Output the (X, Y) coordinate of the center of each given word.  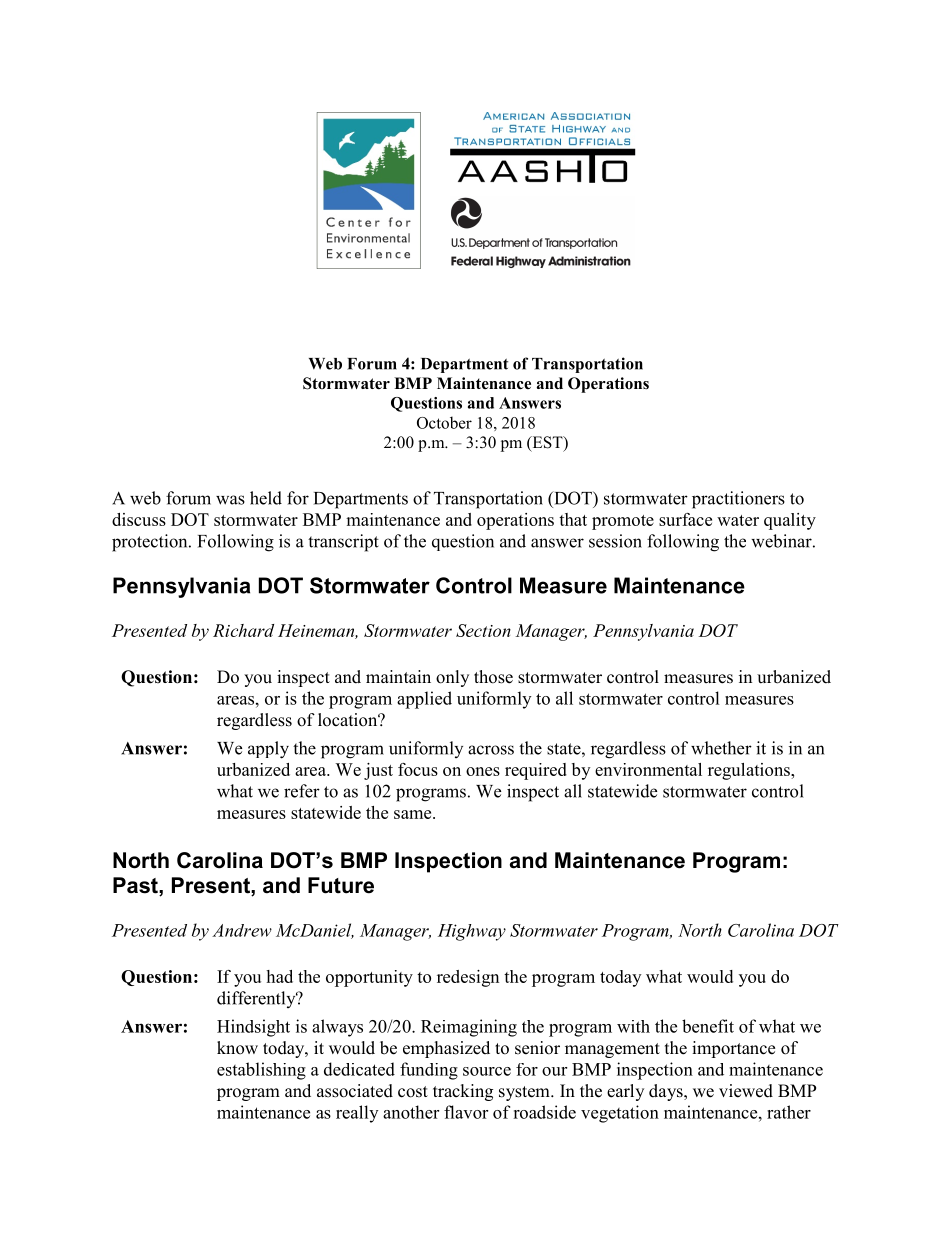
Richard (243, 630)
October (444, 422)
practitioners (738, 500)
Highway (472, 932)
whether (721, 748)
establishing (261, 1071)
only (452, 678)
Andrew (242, 930)
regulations (750, 771)
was (230, 500)
